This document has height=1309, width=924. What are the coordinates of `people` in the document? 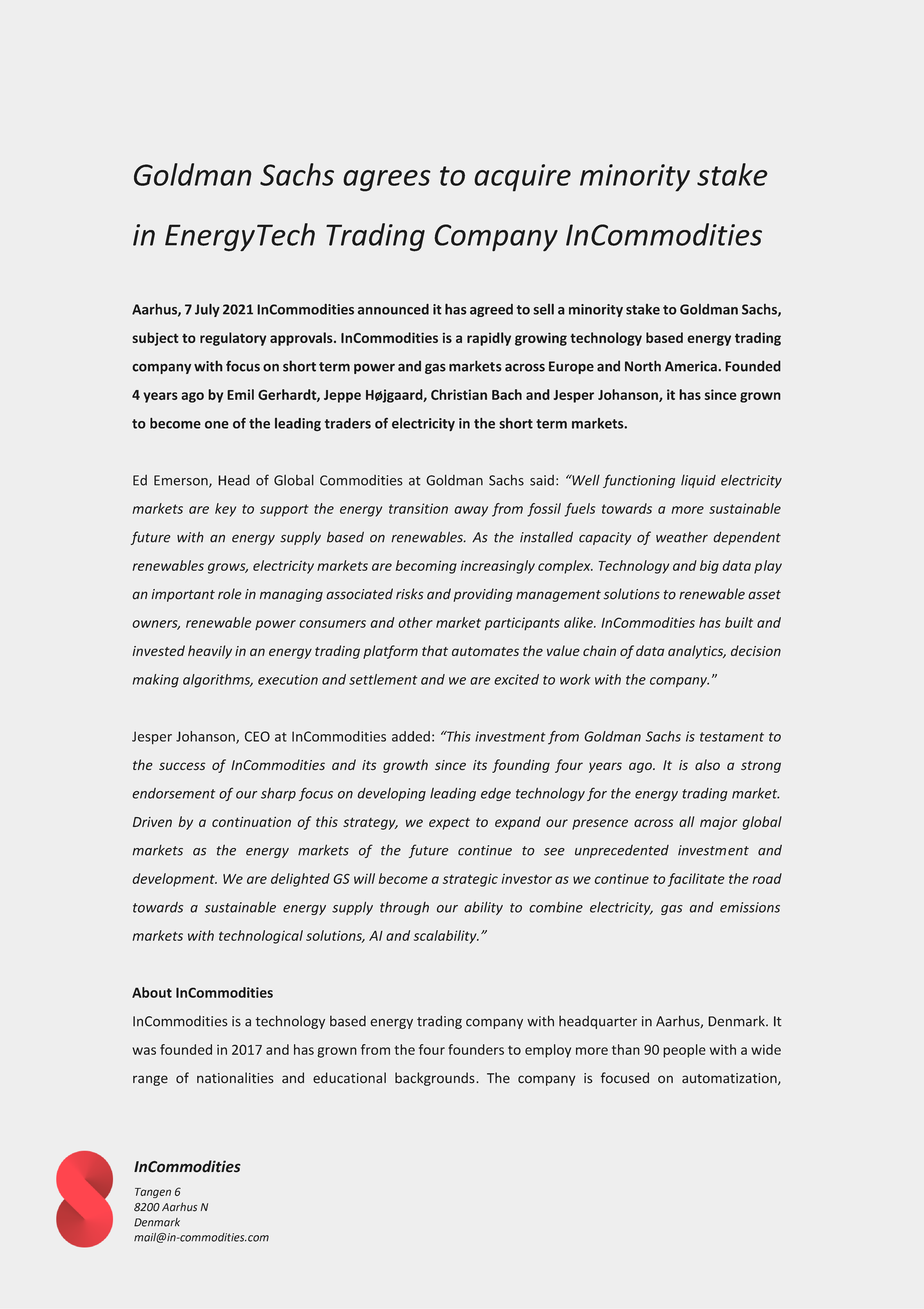 It's located at (684, 1051).
